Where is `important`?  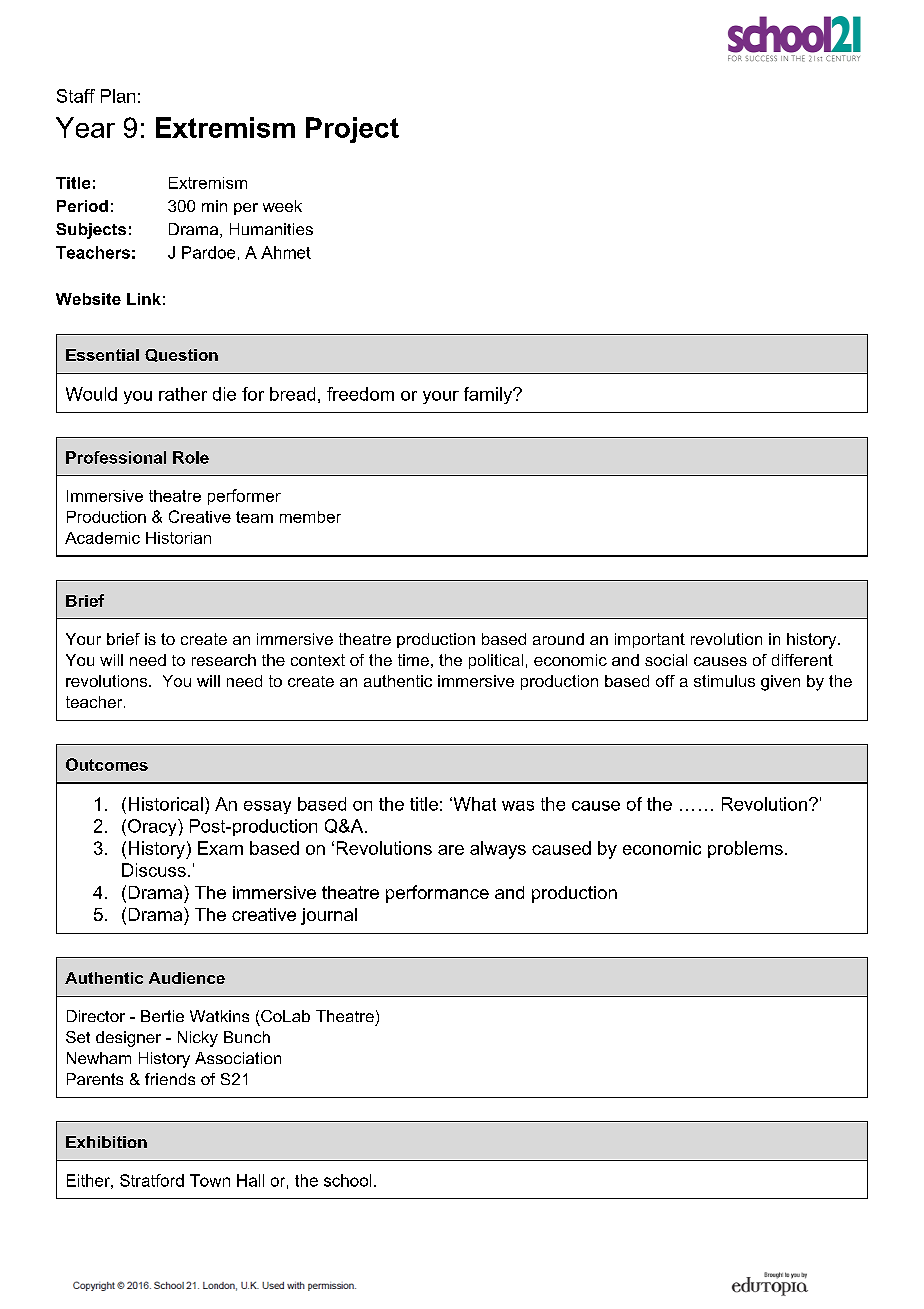 important is located at coordinates (650, 640).
